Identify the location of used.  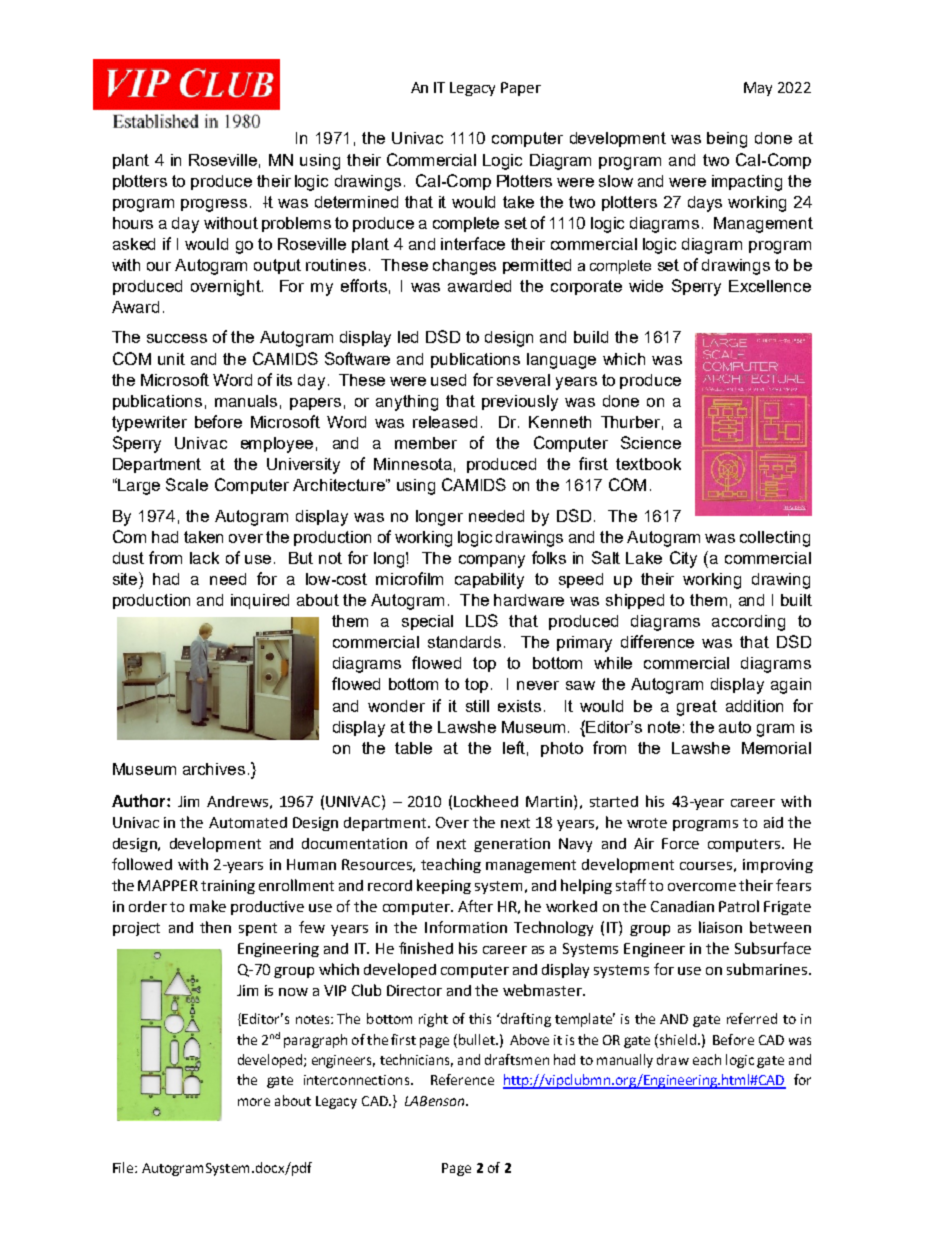
(448, 380).
